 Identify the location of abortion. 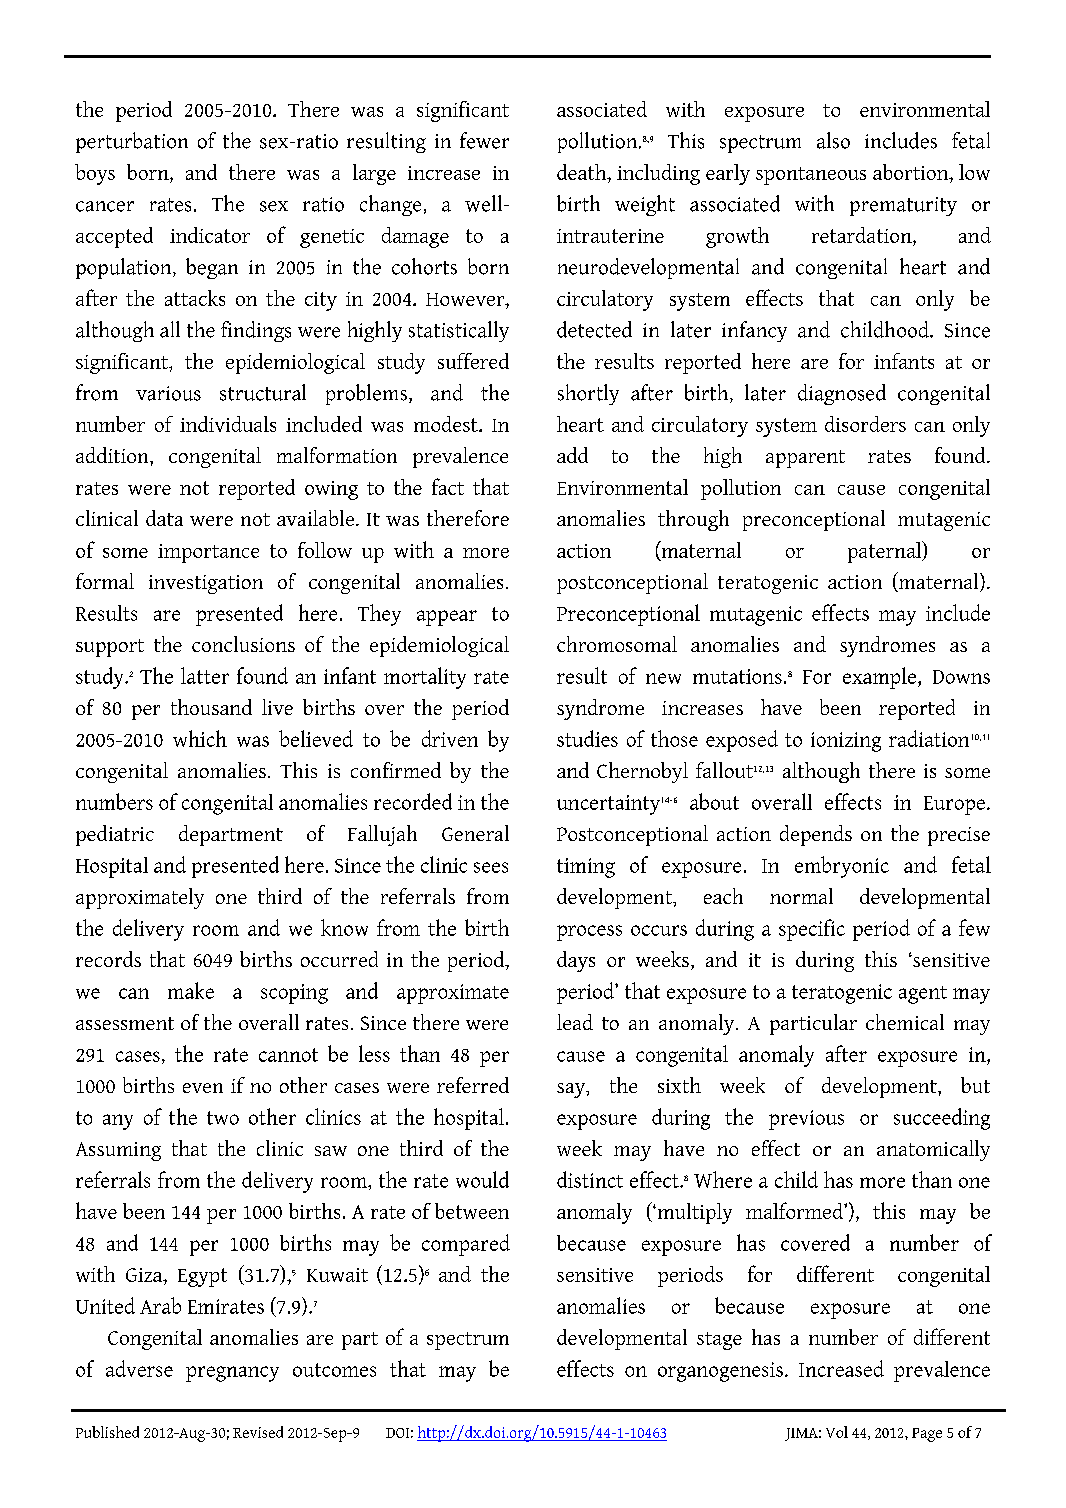
(912, 172).
